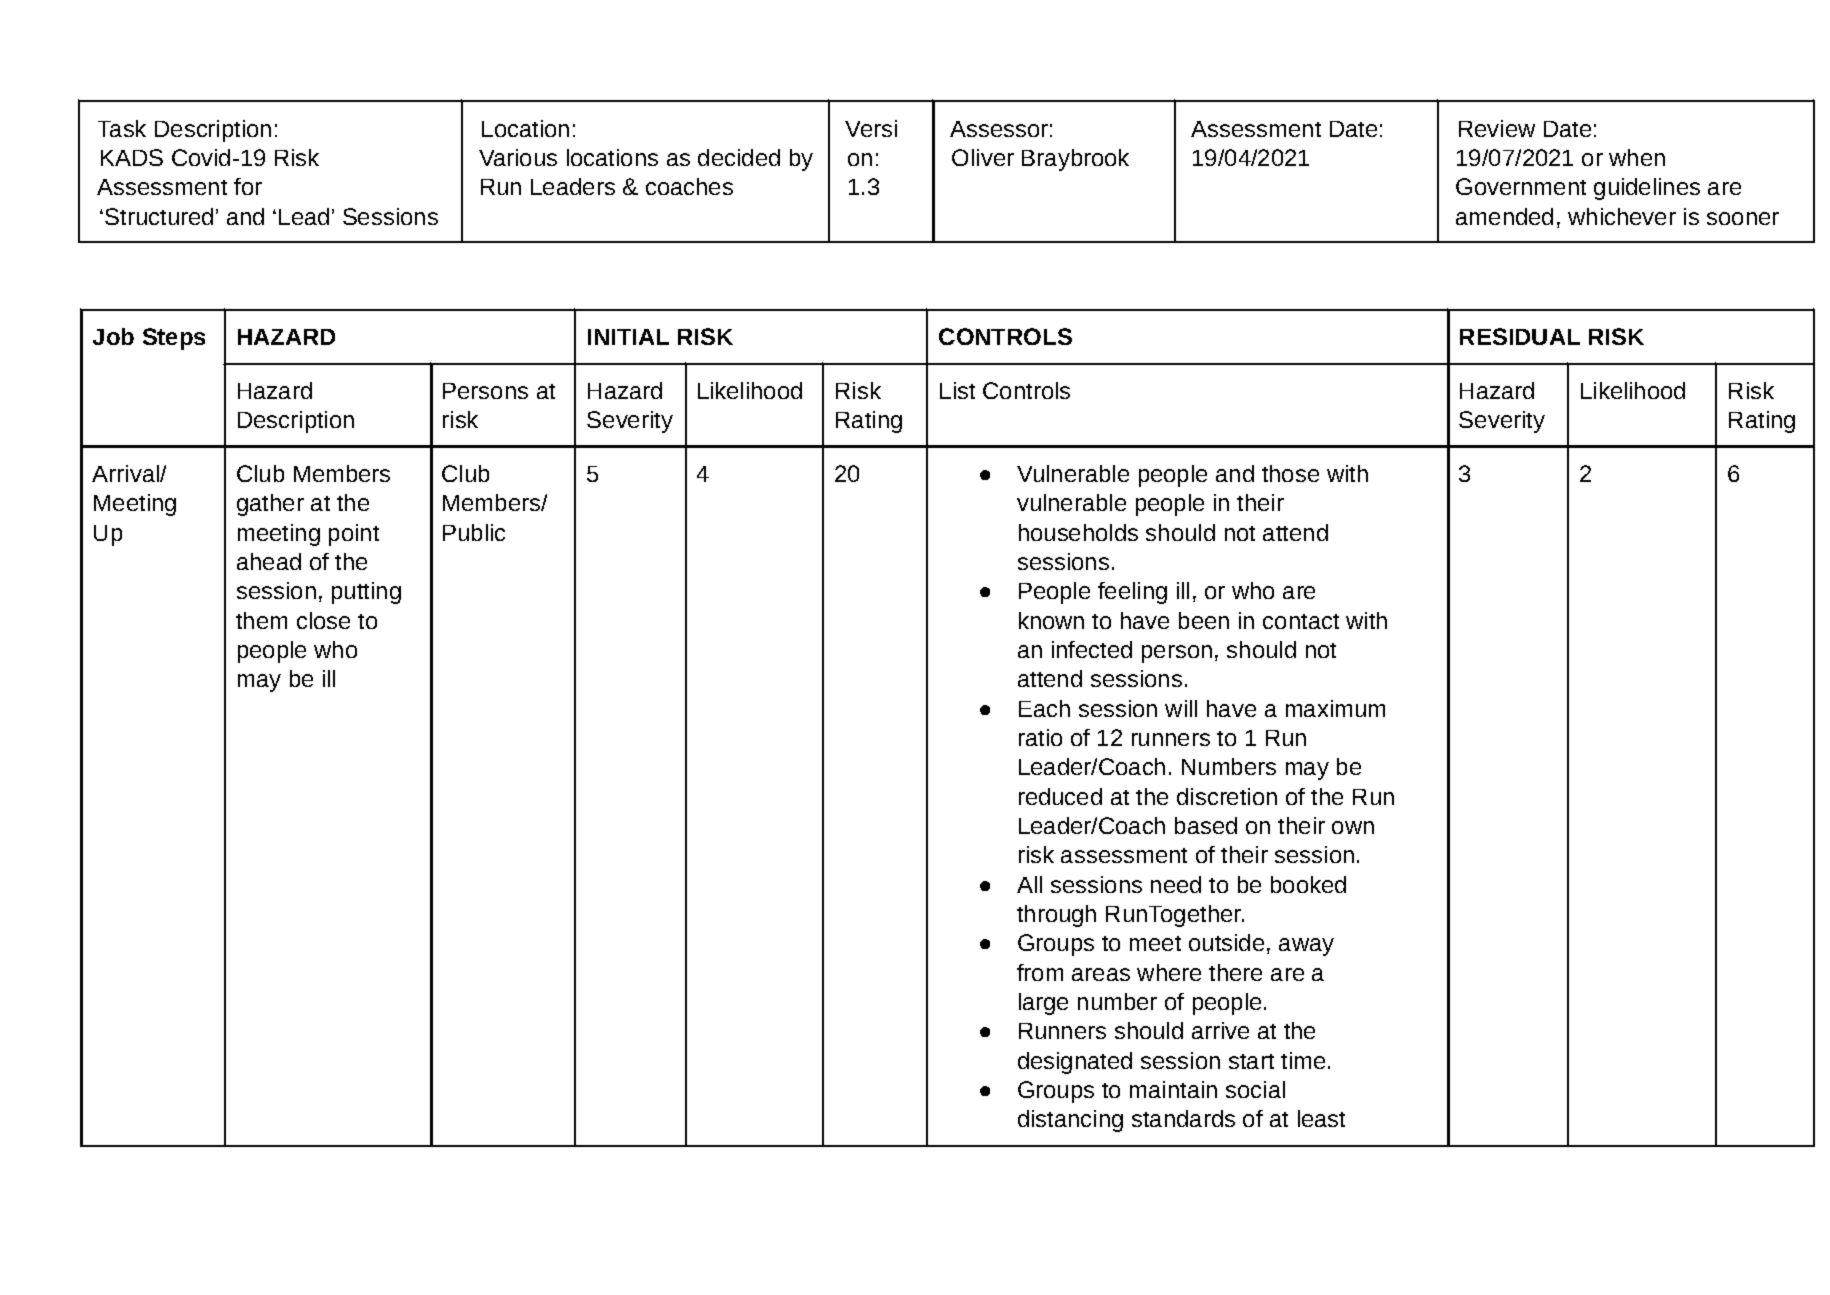  What do you see at coordinates (1335, 708) in the screenshot?
I see `maximum` at bounding box center [1335, 708].
